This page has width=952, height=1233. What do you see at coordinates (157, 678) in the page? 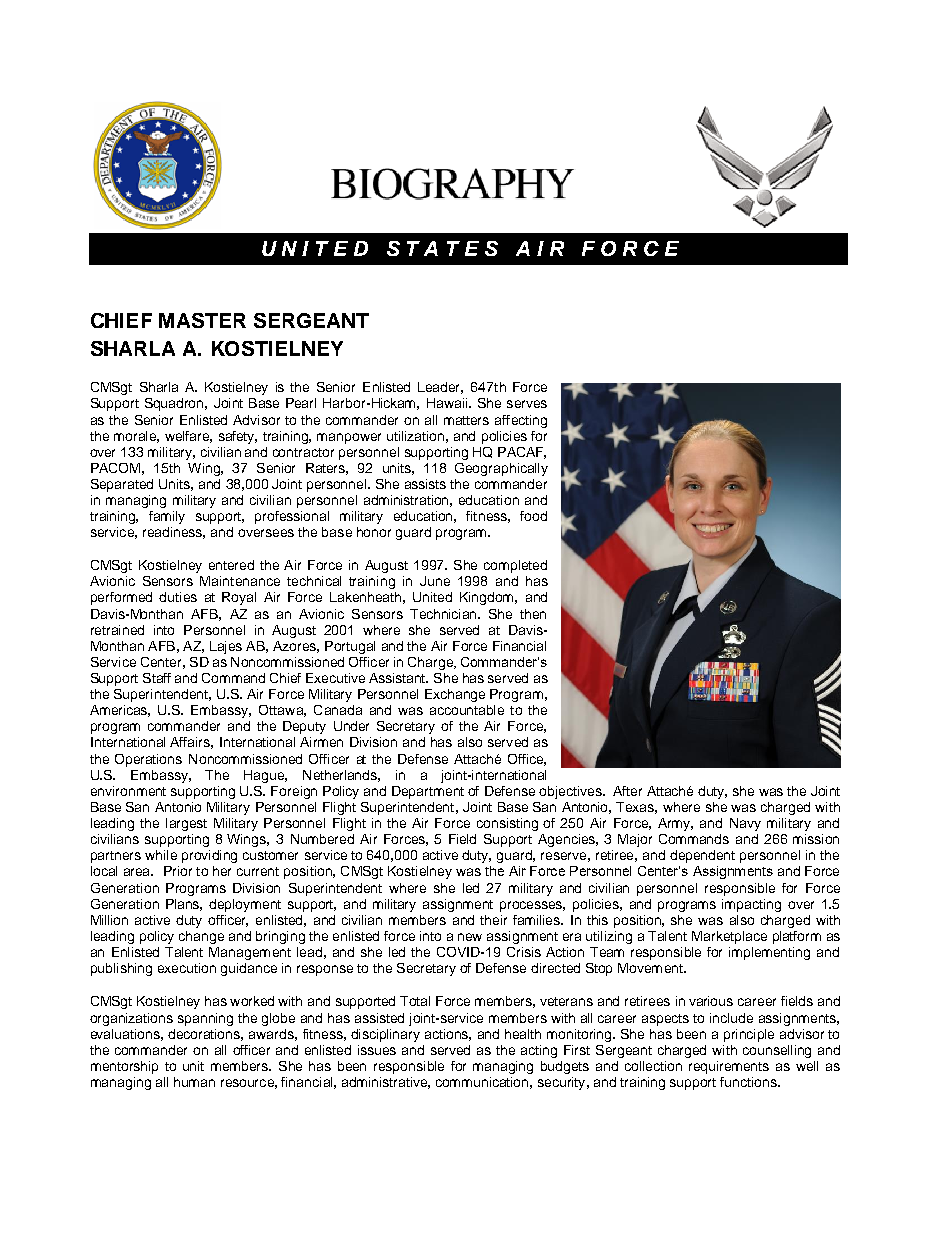
I see `Staff` at bounding box center [157, 678].
